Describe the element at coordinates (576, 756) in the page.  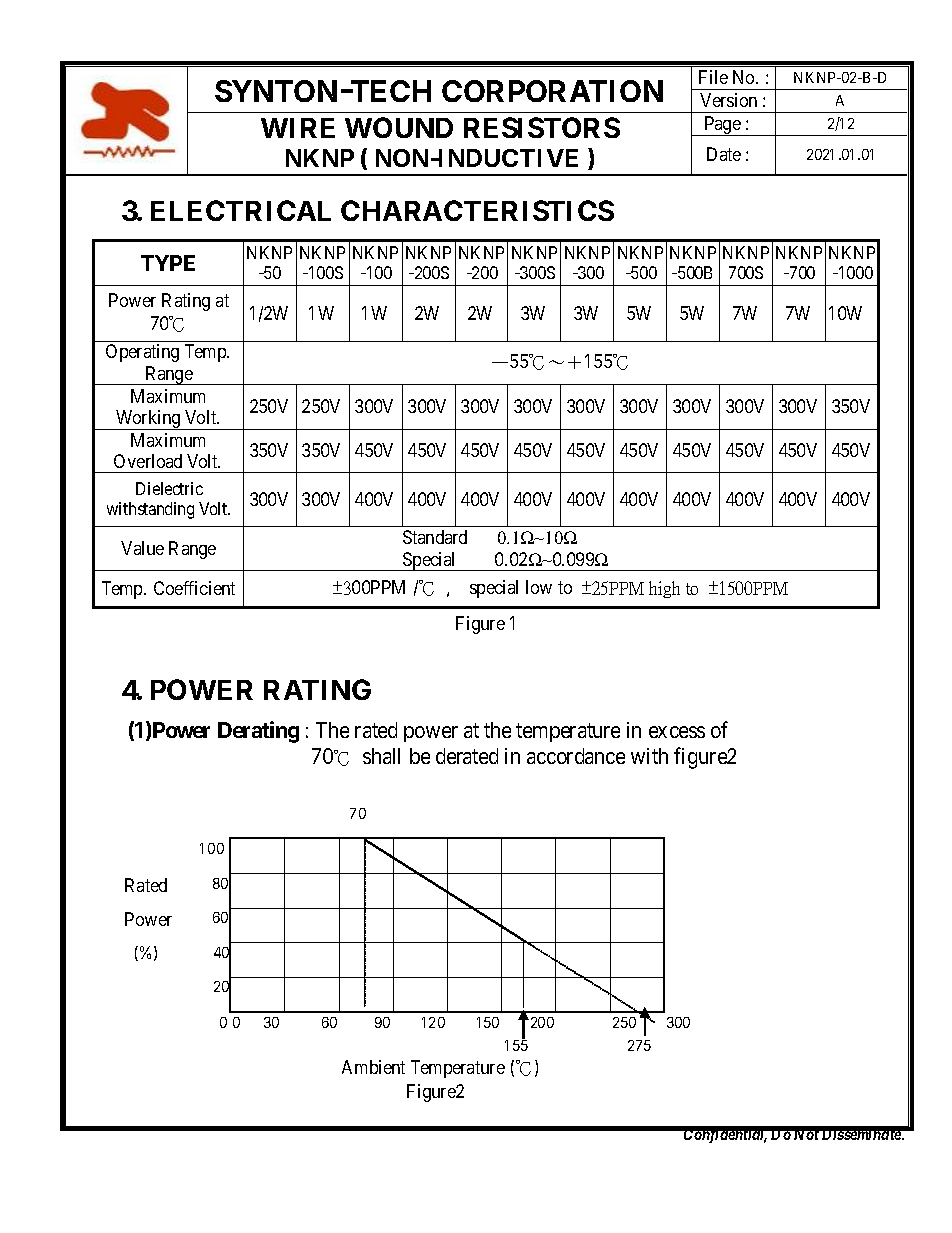
I see `accordance` at that location.
